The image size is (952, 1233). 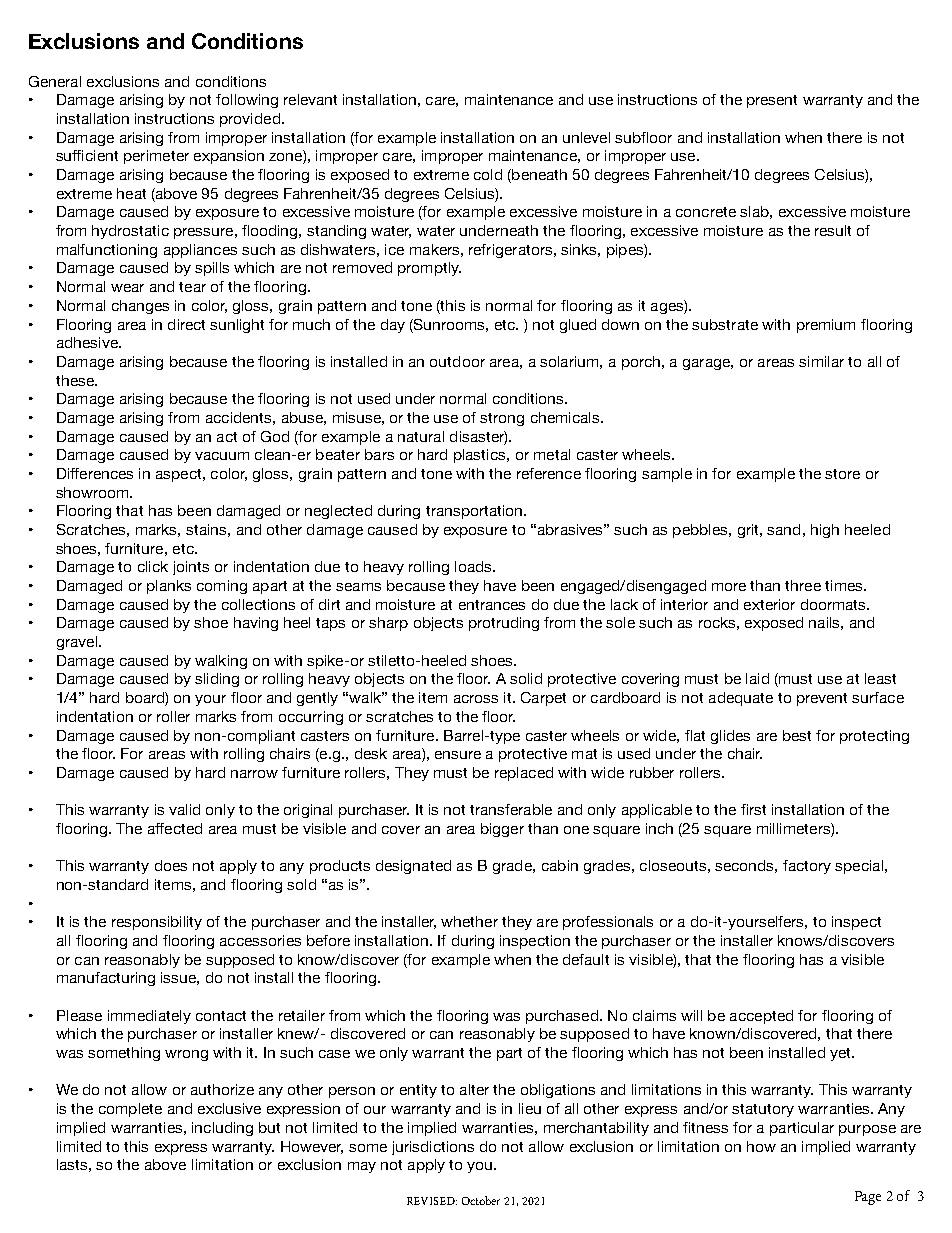 I want to click on perimeter, so click(x=156, y=157).
